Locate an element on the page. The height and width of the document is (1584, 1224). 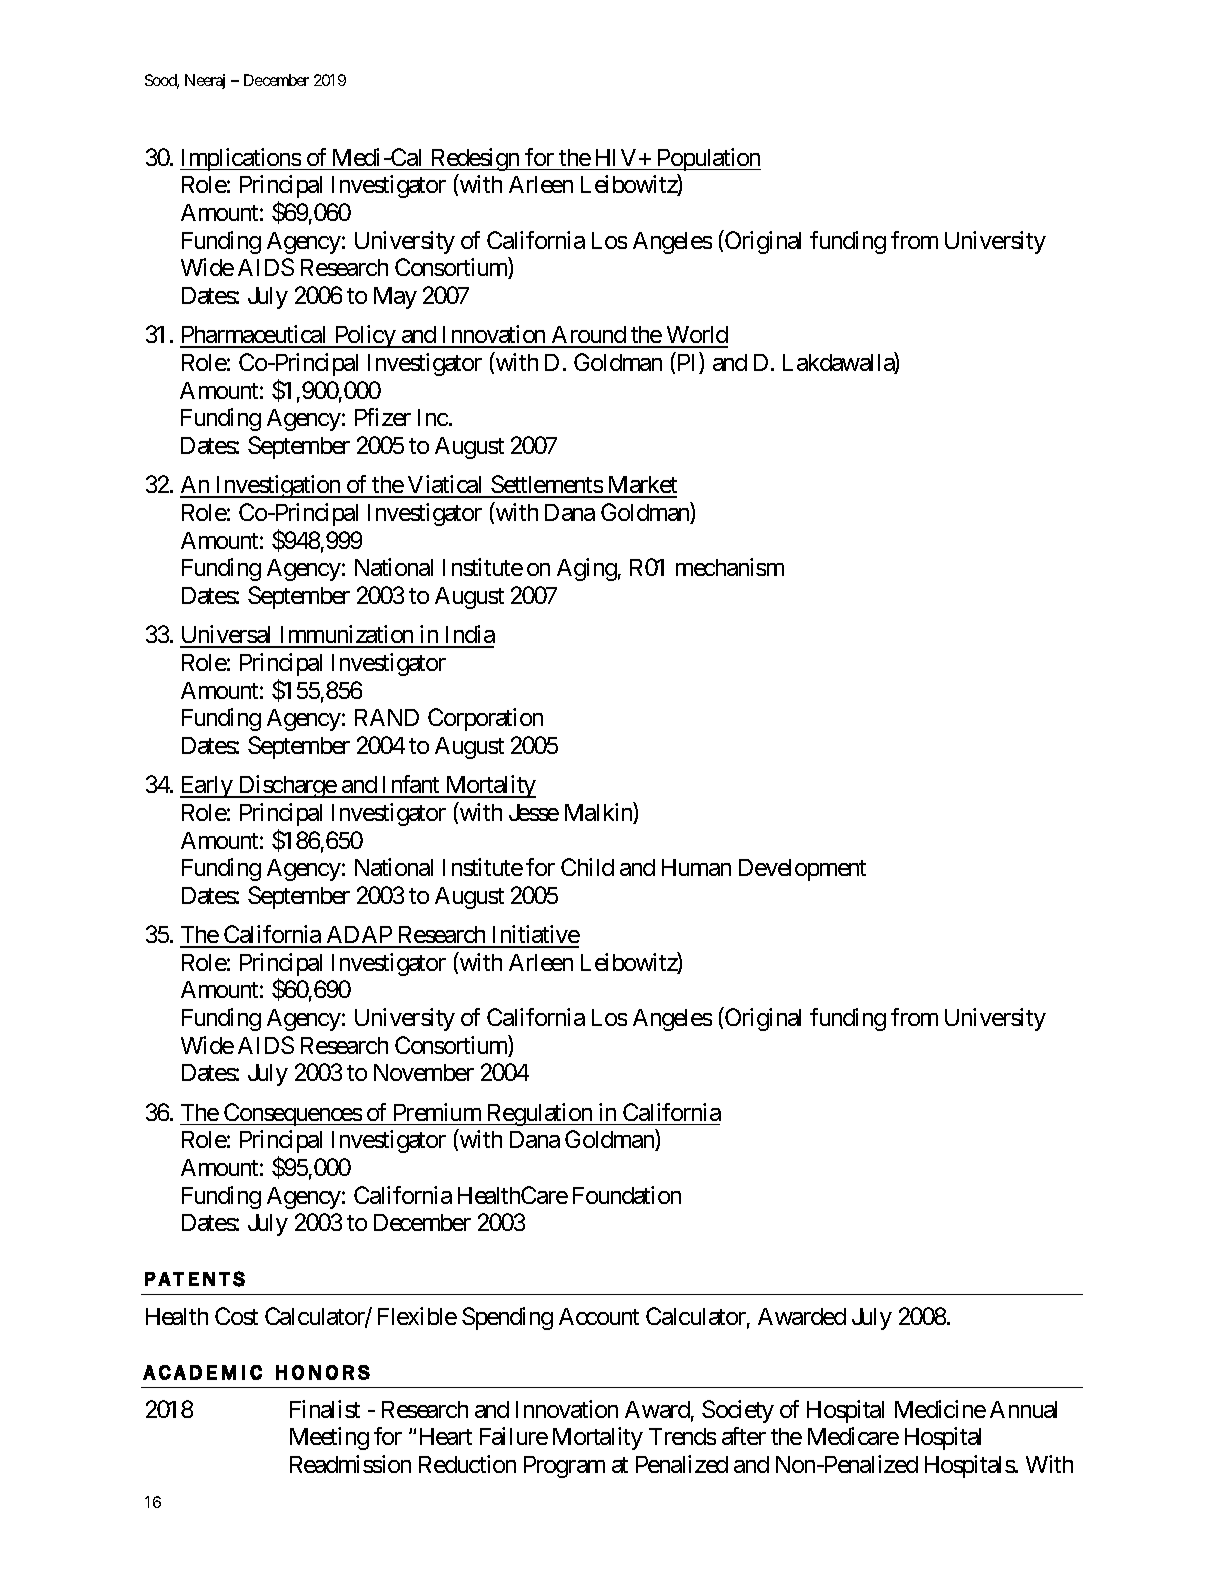
Implications is located at coordinates (241, 159).
